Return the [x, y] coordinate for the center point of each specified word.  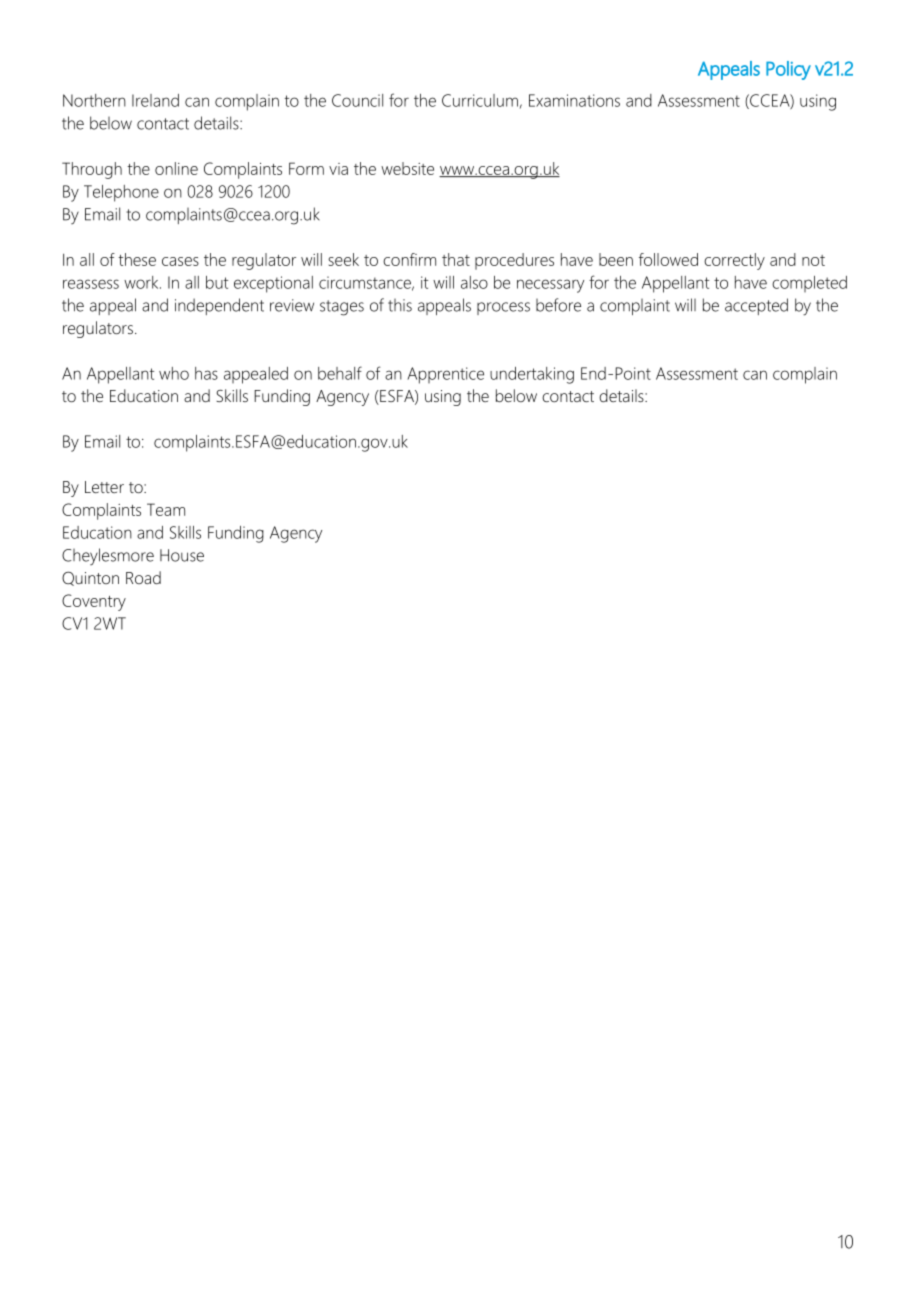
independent [219, 306]
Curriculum [480, 100]
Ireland [155, 100]
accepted [756, 306]
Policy [788, 70]
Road [143, 577]
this [400, 305]
